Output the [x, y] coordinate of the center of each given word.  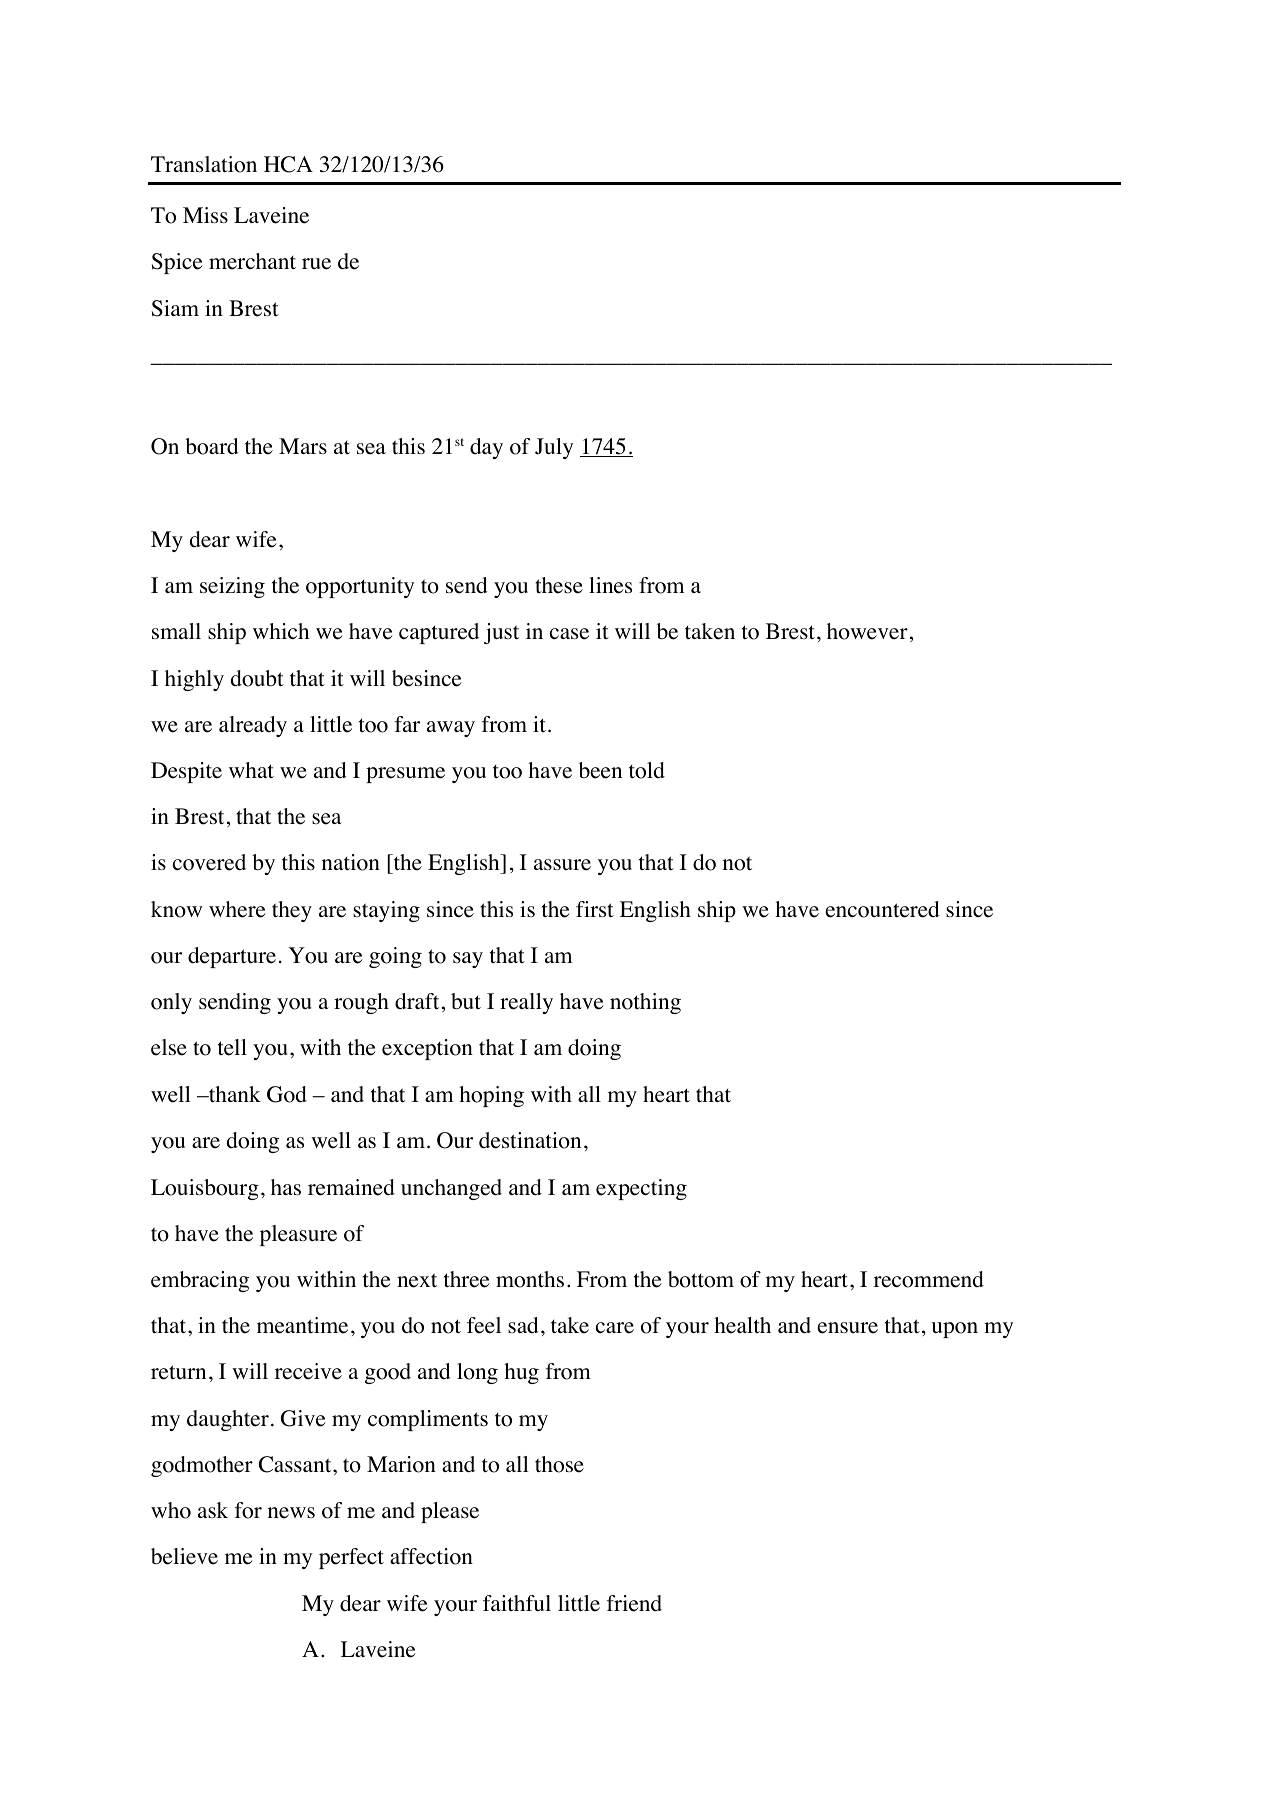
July [554, 448]
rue [316, 264]
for [248, 1510]
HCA [288, 164]
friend [634, 1603]
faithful [517, 1603]
